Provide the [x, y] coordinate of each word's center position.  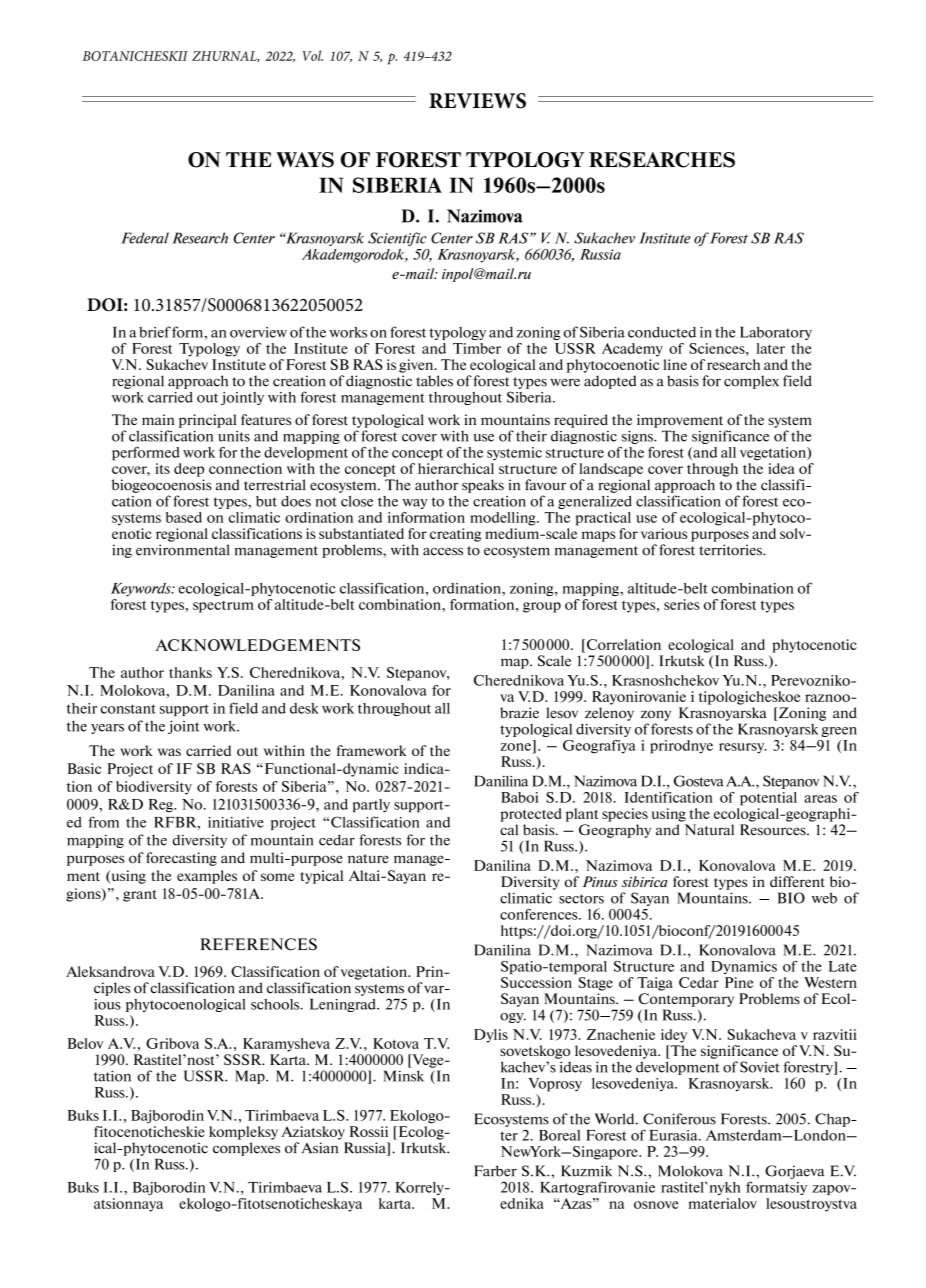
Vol [312, 55]
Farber [495, 1171]
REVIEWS [477, 101]
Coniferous [679, 1119]
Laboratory [776, 333]
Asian [320, 1148]
